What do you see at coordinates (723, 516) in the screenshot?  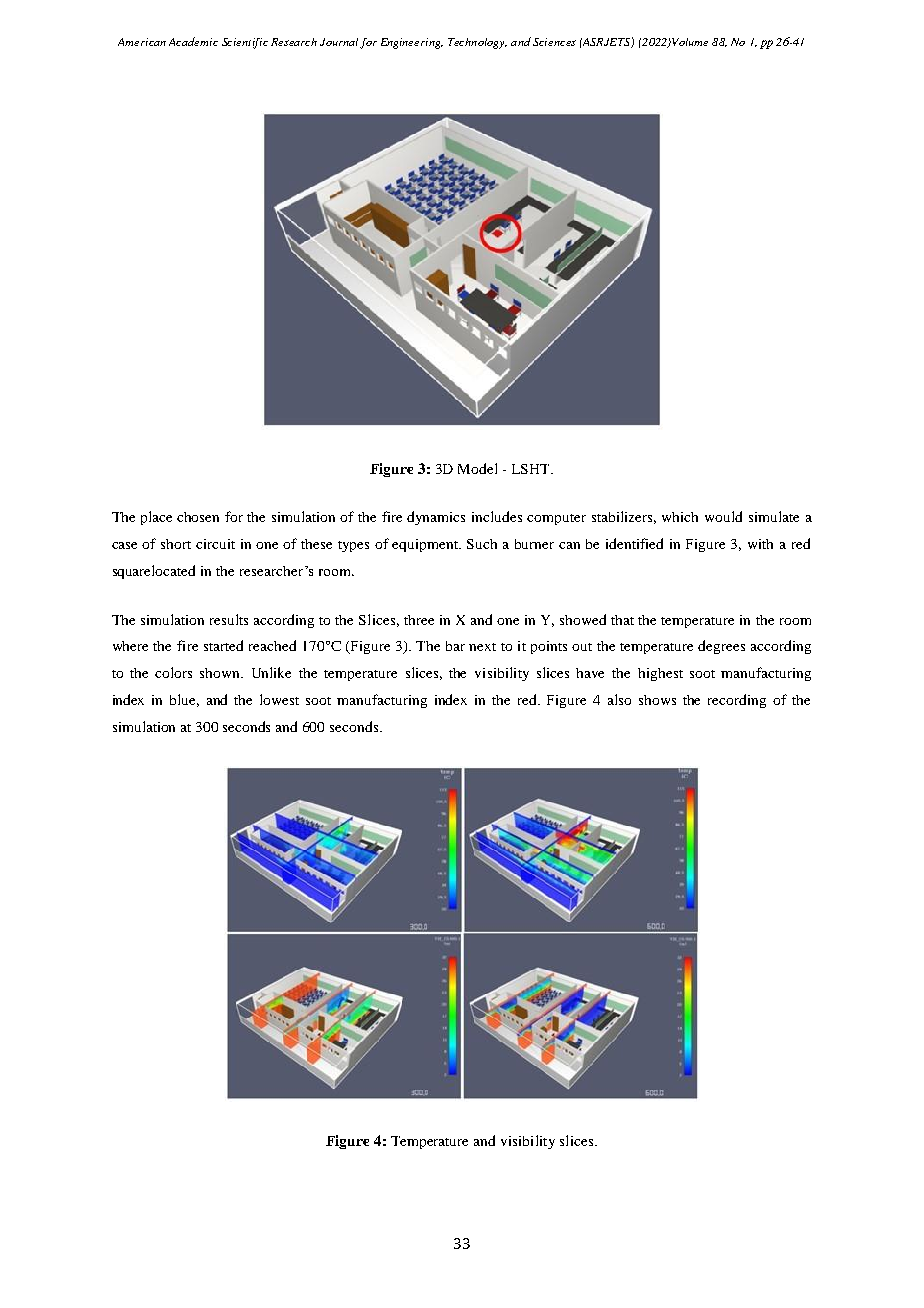 I see `would` at bounding box center [723, 516].
